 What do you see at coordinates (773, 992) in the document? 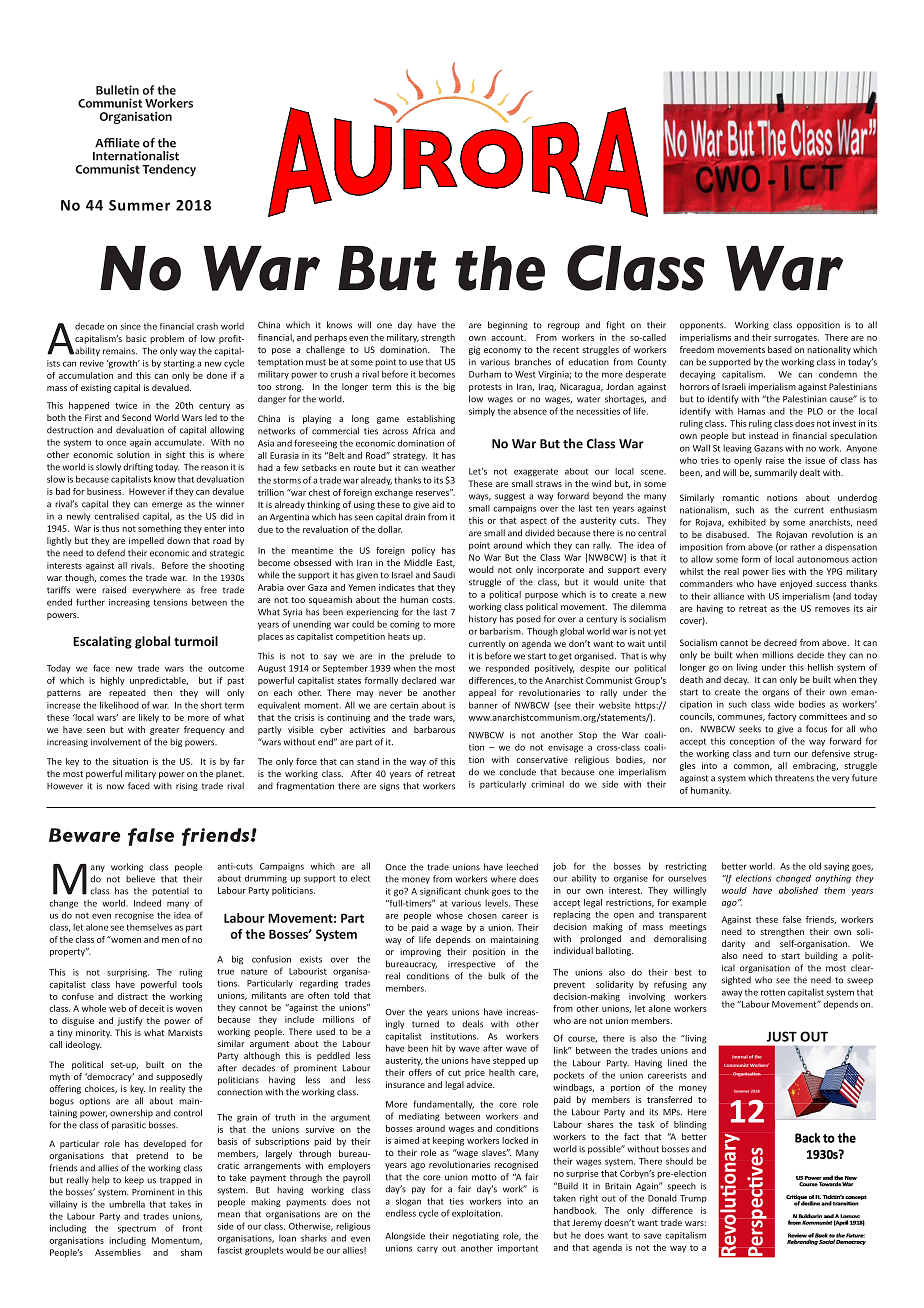
I see `rotten` at bounding box center [773, 992].
